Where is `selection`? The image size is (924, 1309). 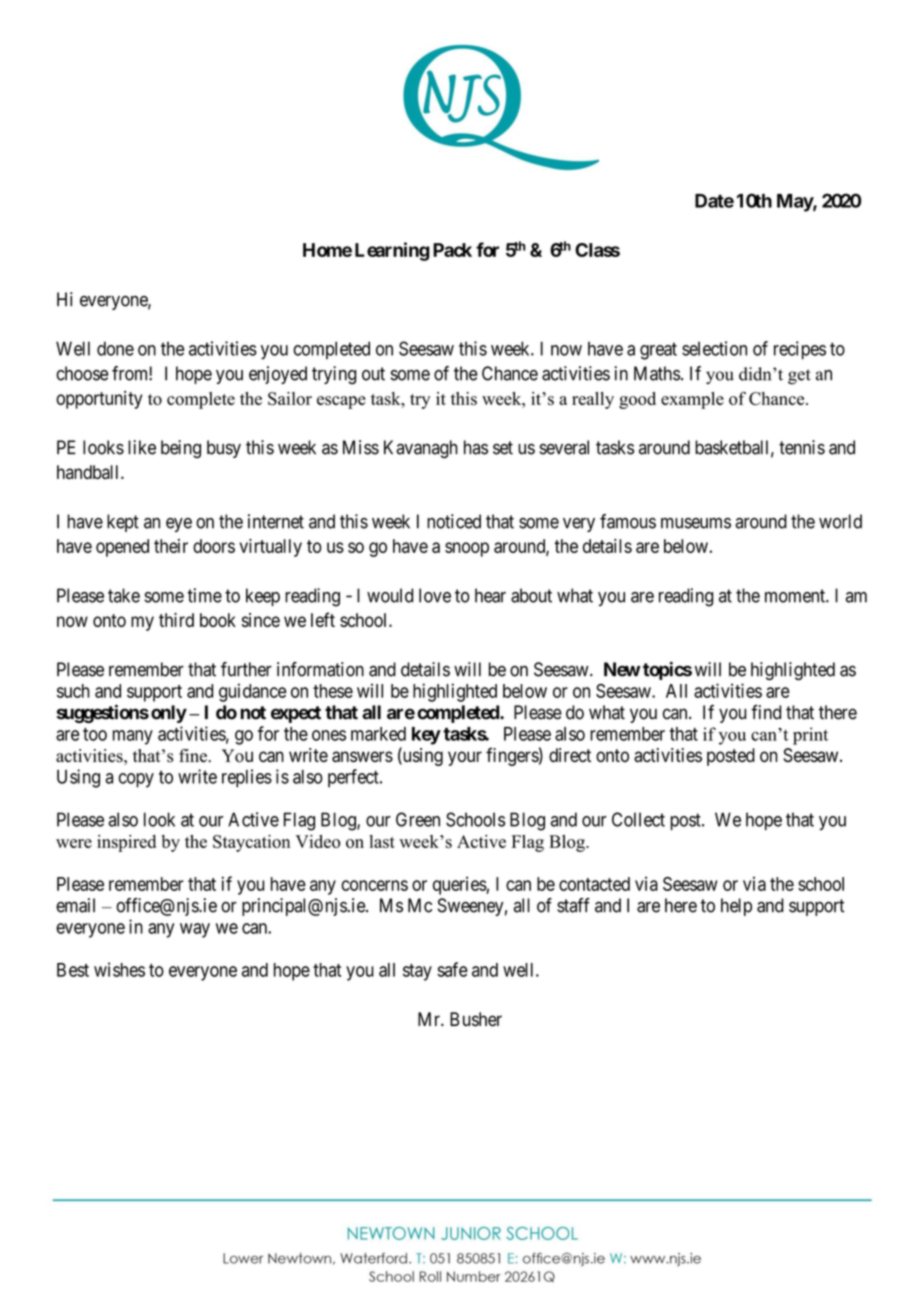
selection is located at coordinates (714, 348).
